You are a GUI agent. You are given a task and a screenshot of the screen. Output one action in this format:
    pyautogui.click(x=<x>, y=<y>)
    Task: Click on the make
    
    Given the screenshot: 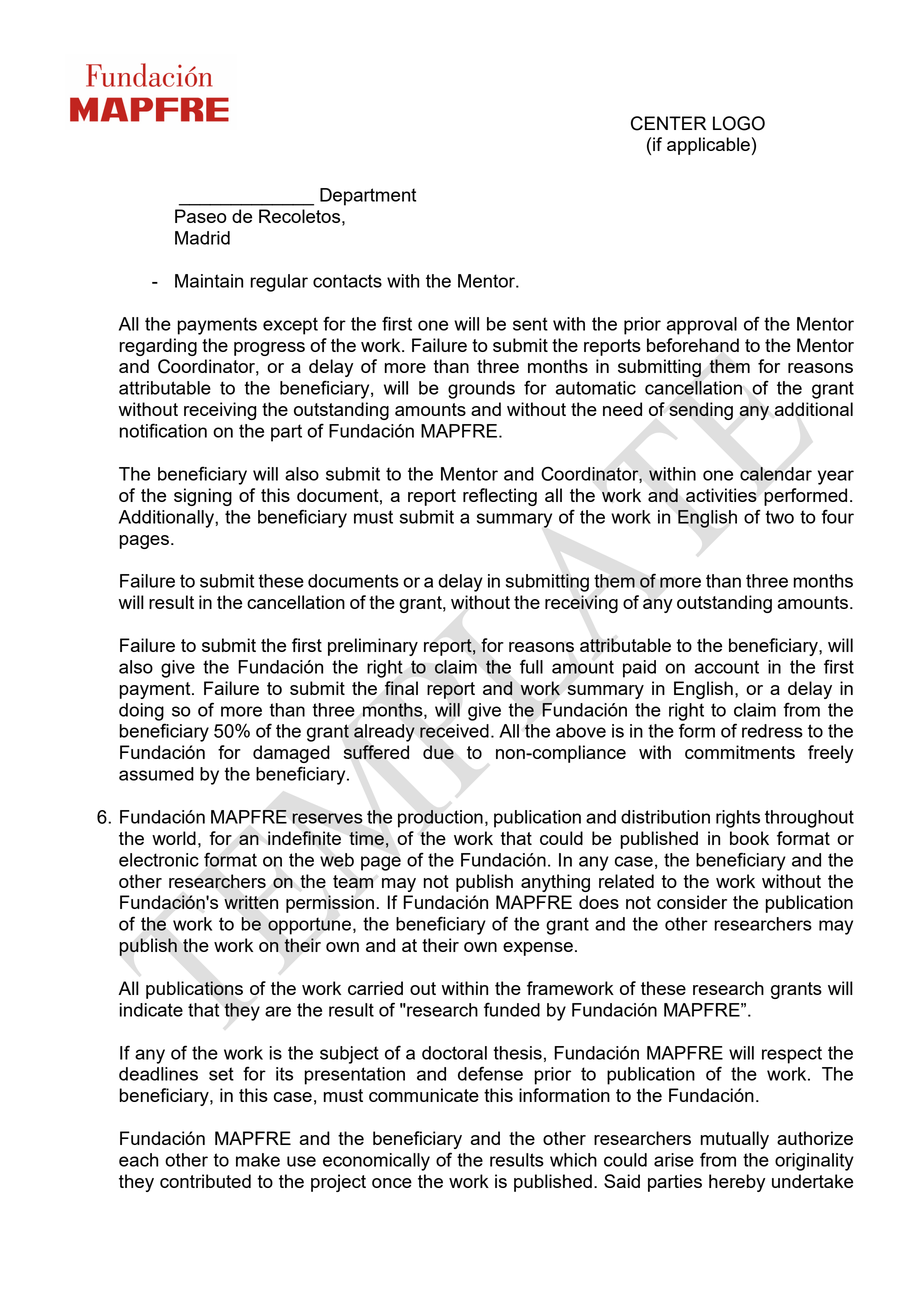 What is the action you would take?
    pyautogui.click(x=258, y=1160)
